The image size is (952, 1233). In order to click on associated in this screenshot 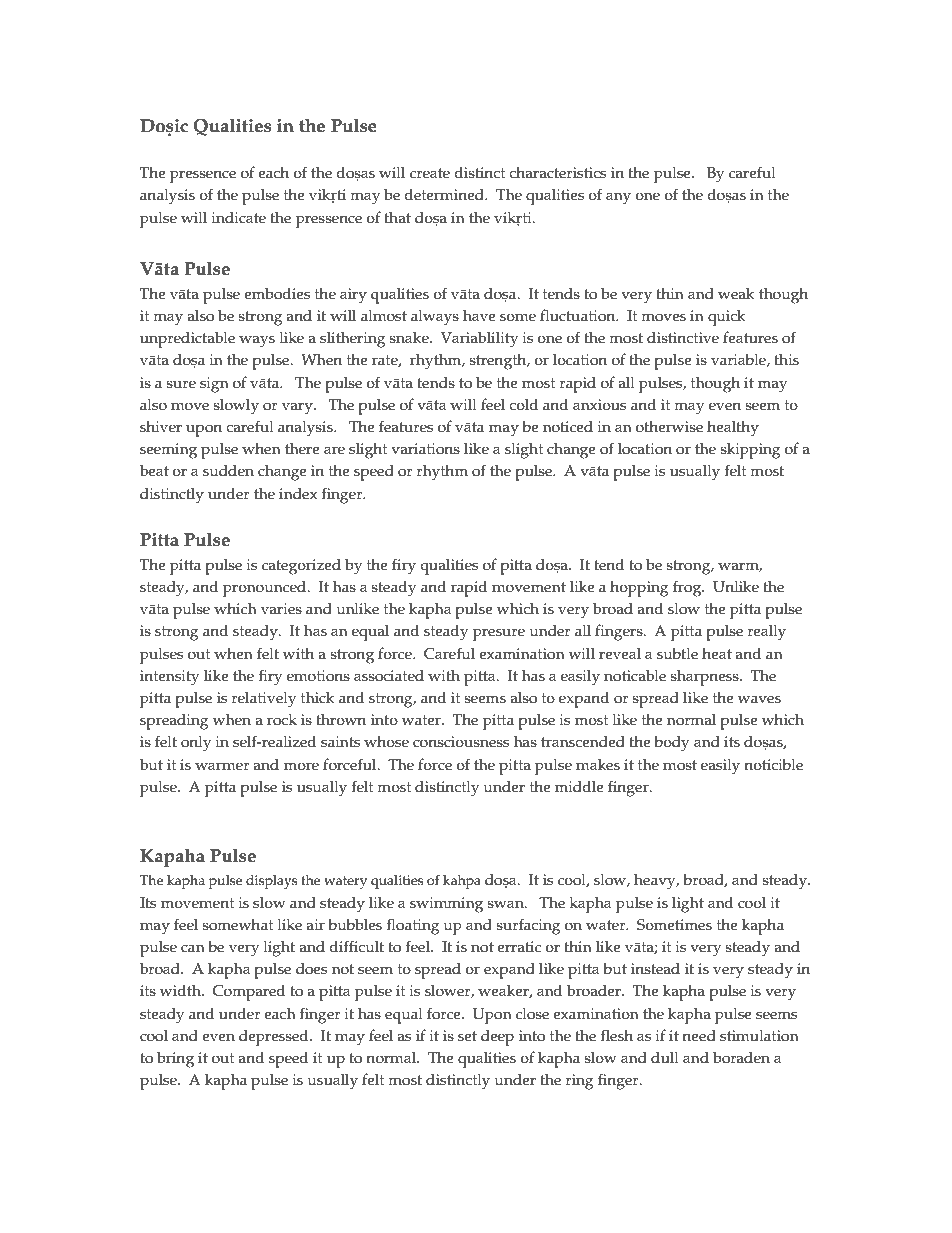, I will do `click(389, 676)`.
